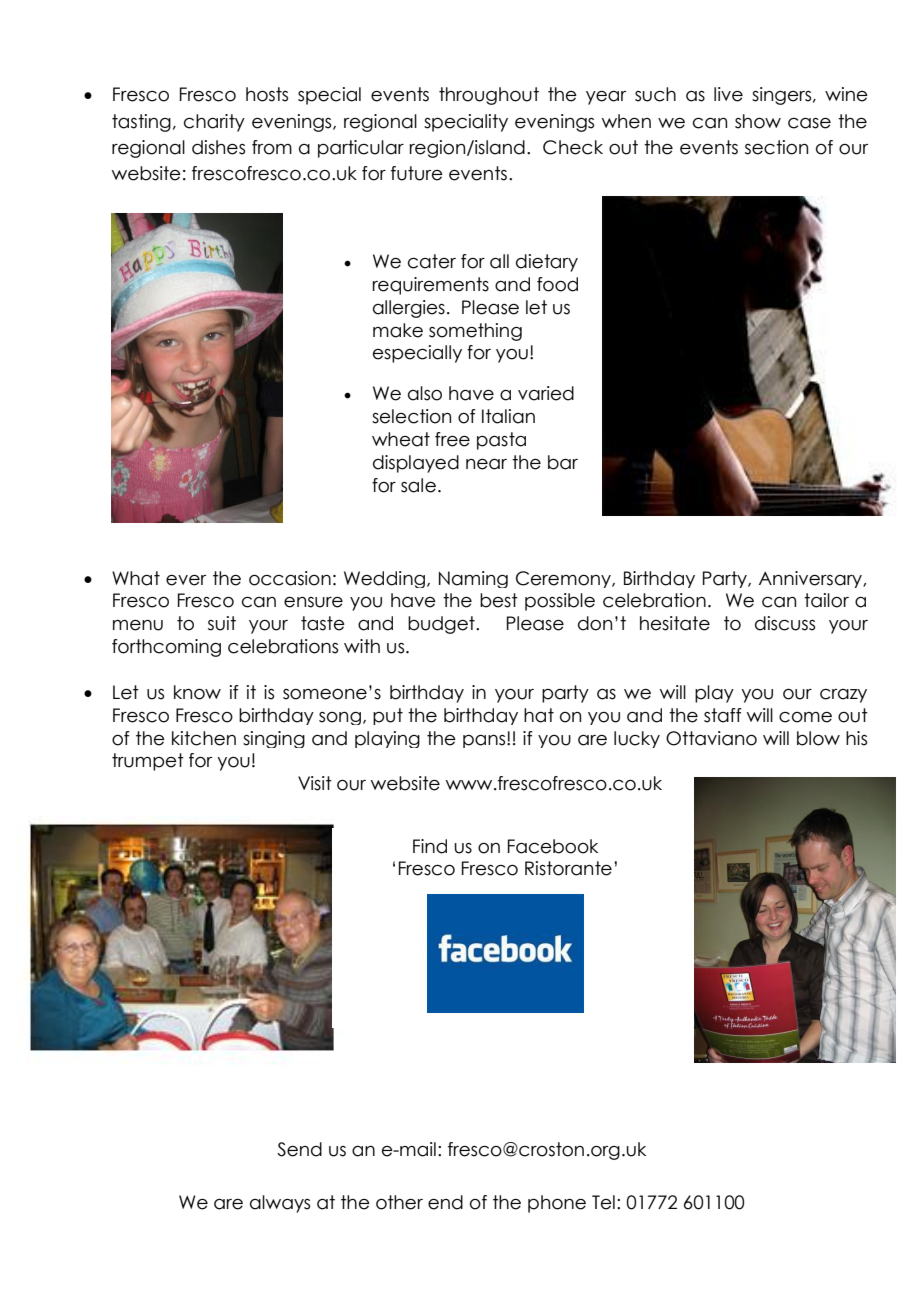 The width and height of the document is (924, 1308). I want to click on Tel, so click(603, 1202).
